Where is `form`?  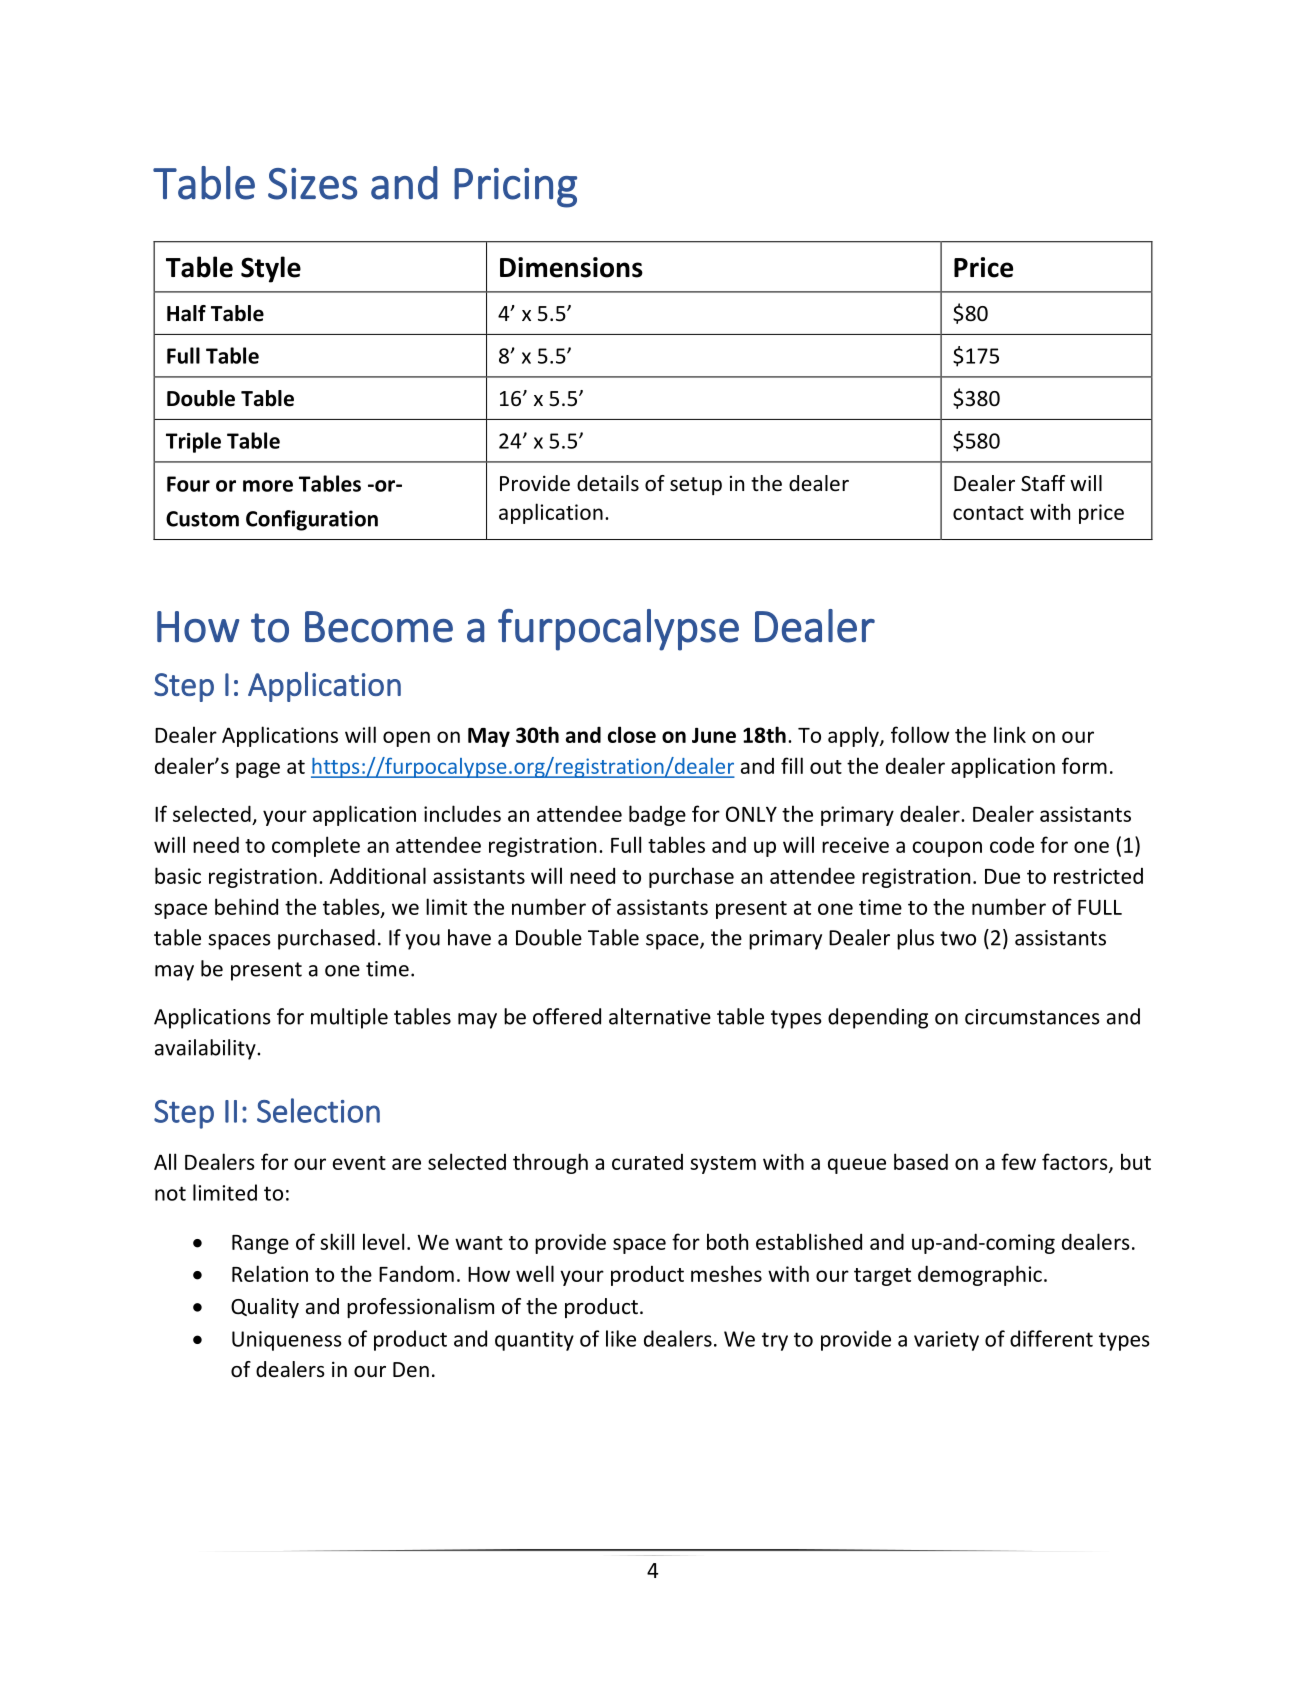 form is located at coordinates (1084, 765).
